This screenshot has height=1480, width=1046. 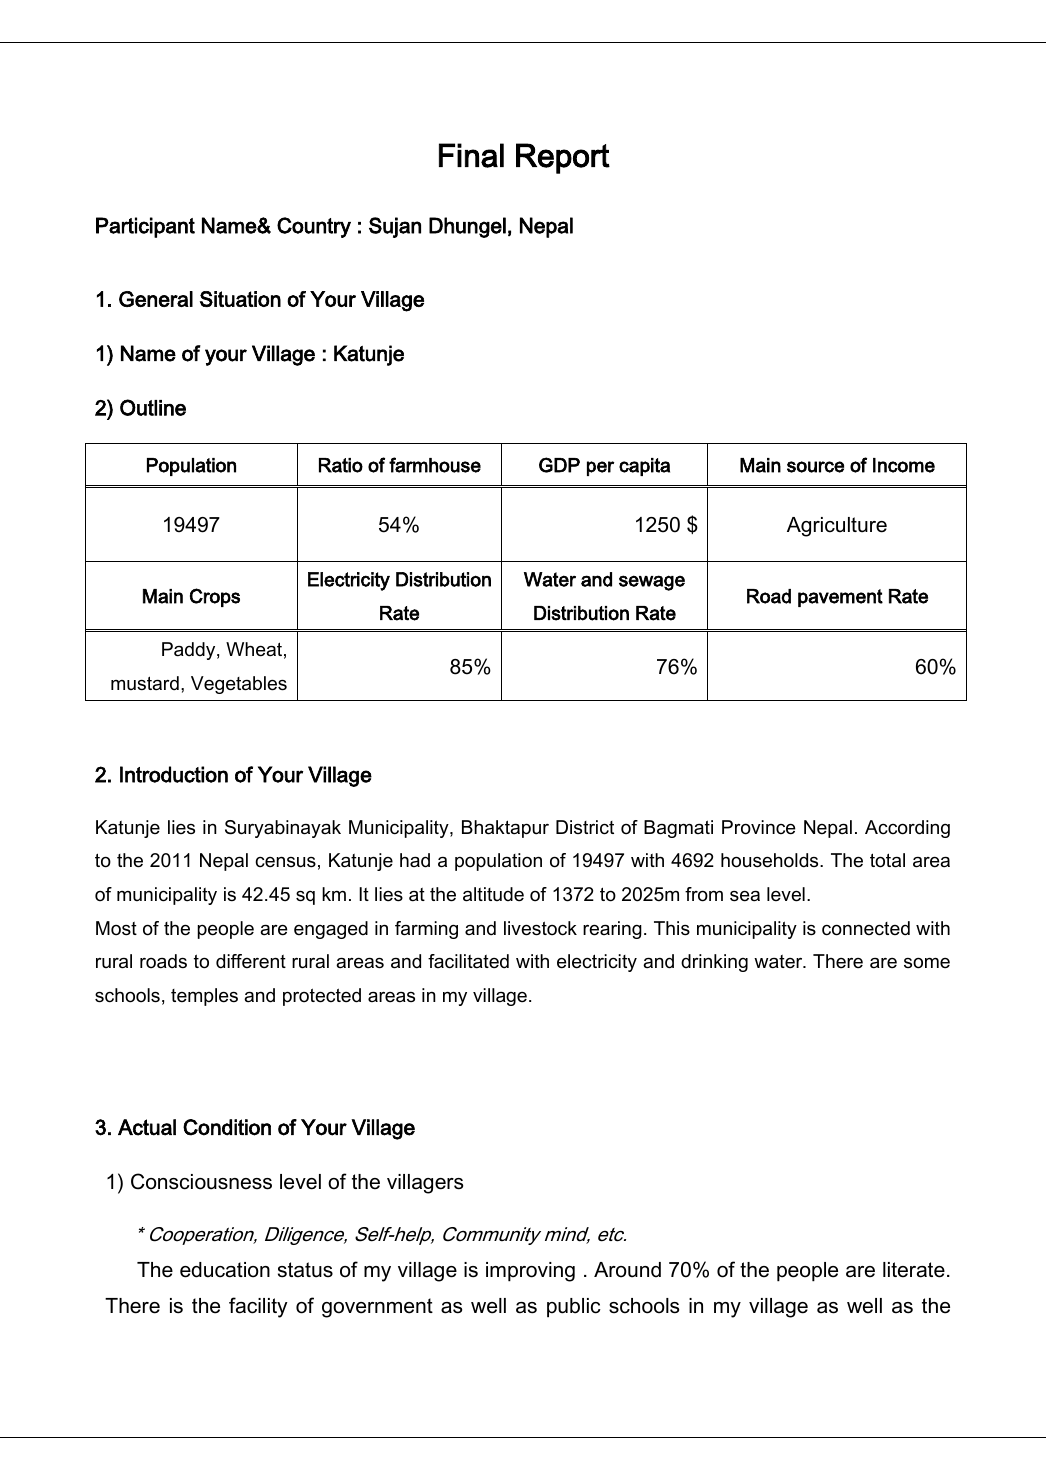 What do you see at coordinates (585, 827) in the screenshot?
I see `District` at bounding box center [585, 827].
